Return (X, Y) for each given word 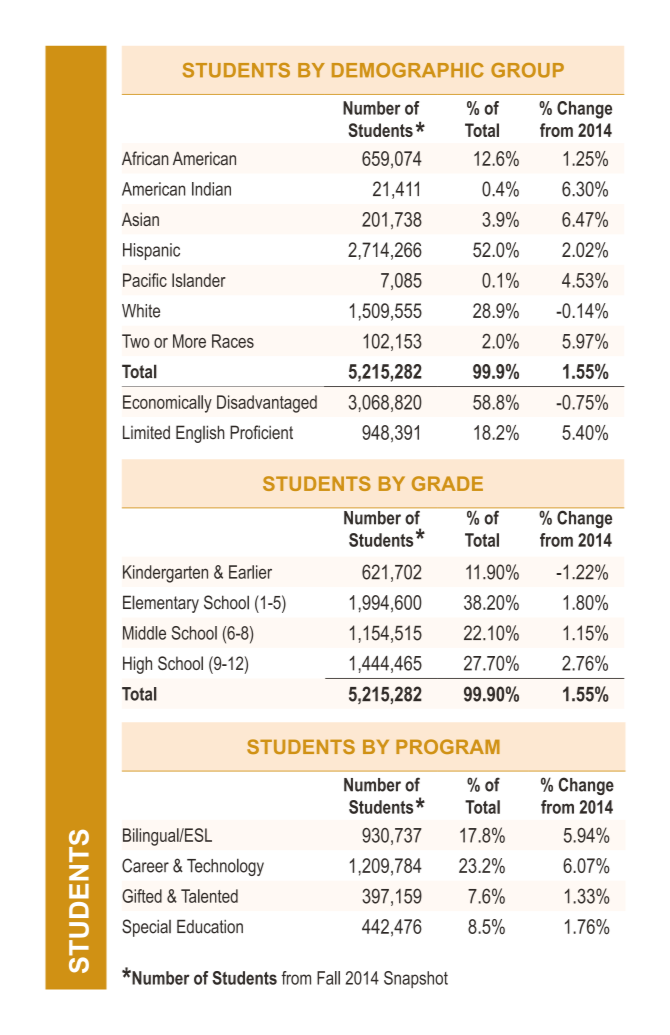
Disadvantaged (267, 404)
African (145, 158)
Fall (328, 978)
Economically (167, 404)
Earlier (250, 572)
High (137, 665)
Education (210, 927)
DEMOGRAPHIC (408, 70)
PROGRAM (448, 746)
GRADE (447, 483)
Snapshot (416, 979)
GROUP (527, 70)
